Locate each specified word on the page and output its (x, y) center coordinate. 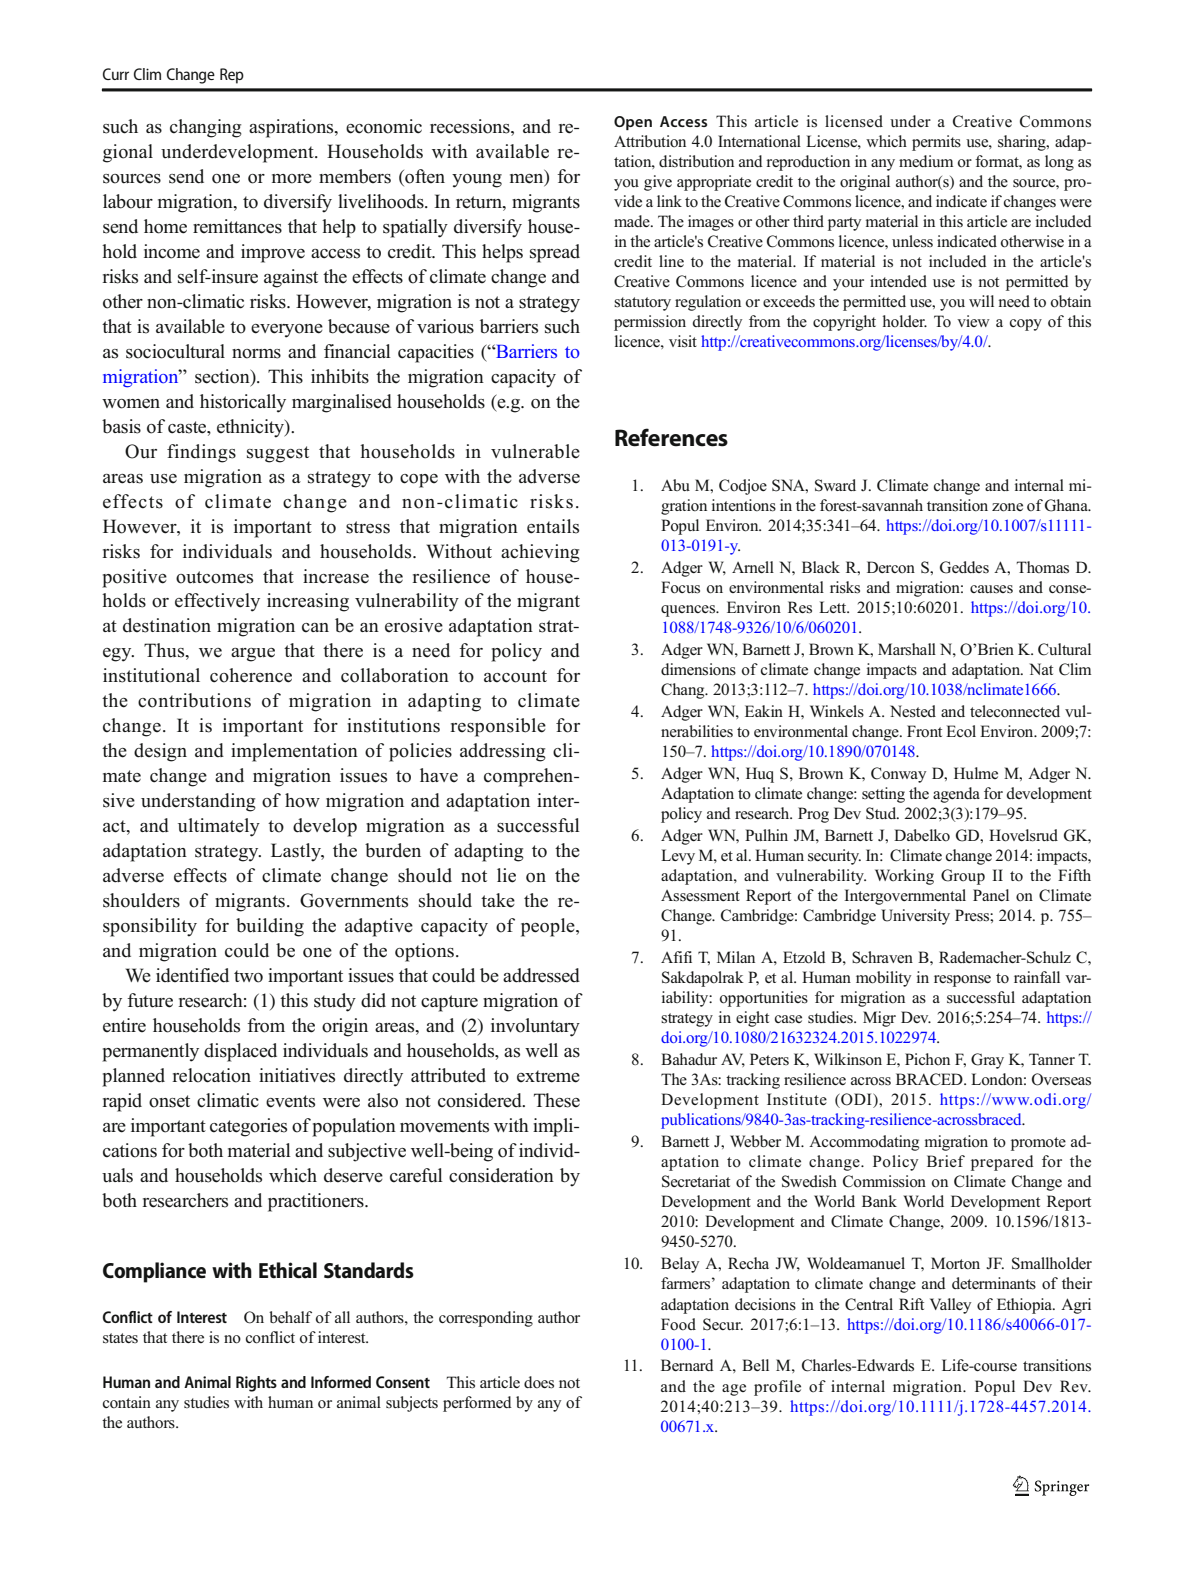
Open (633, 123)
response (962, 981)
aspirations (292, 128)
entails (553, 526)
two (248, 976)
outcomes (214, 577)
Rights (256, 1384)
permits (936, 143)
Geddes (964, 567)
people (549, 927)
